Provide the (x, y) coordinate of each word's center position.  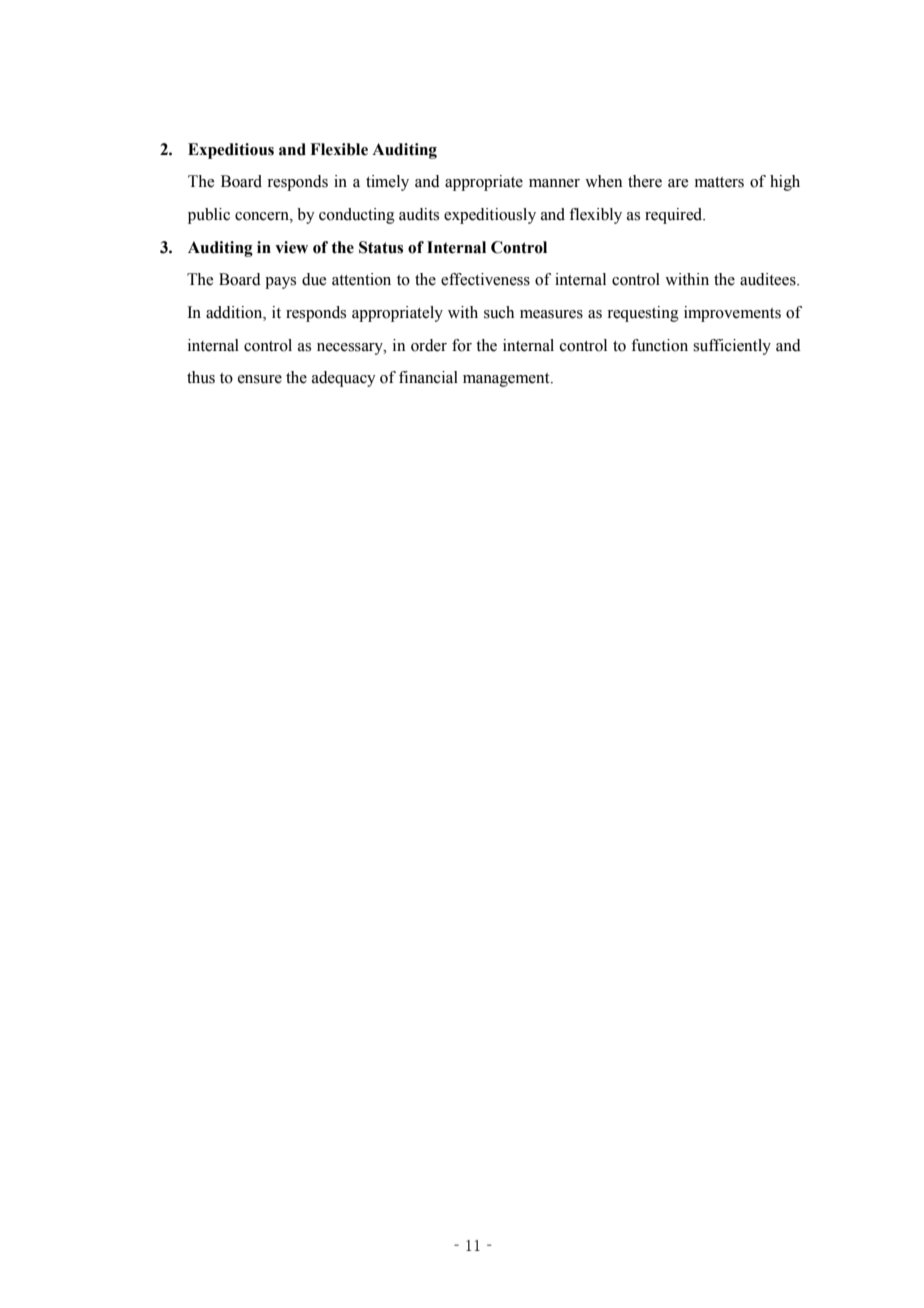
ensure (260, 379)
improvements (732, 314)
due (314, 279)
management (507, 380)
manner (554, 183)
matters (719, 182)
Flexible (339, 149)
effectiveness (485, 279)
